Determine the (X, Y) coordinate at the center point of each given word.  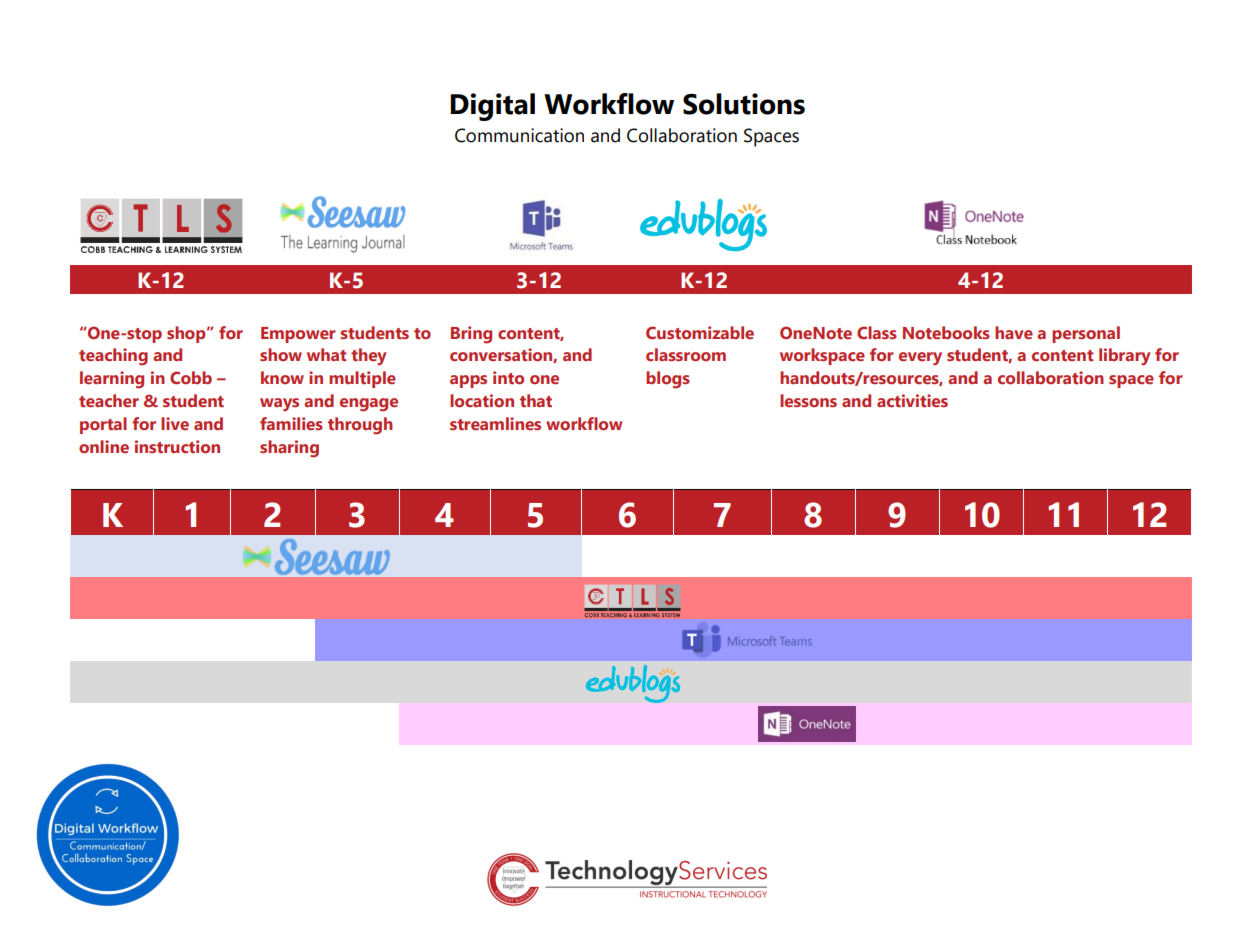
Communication (519, 135)
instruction (177, 446)
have (1014, 332)
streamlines (495, 423)
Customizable (700, 332)
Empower (298, 335)
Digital (492, 107)
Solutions (744, 104)
